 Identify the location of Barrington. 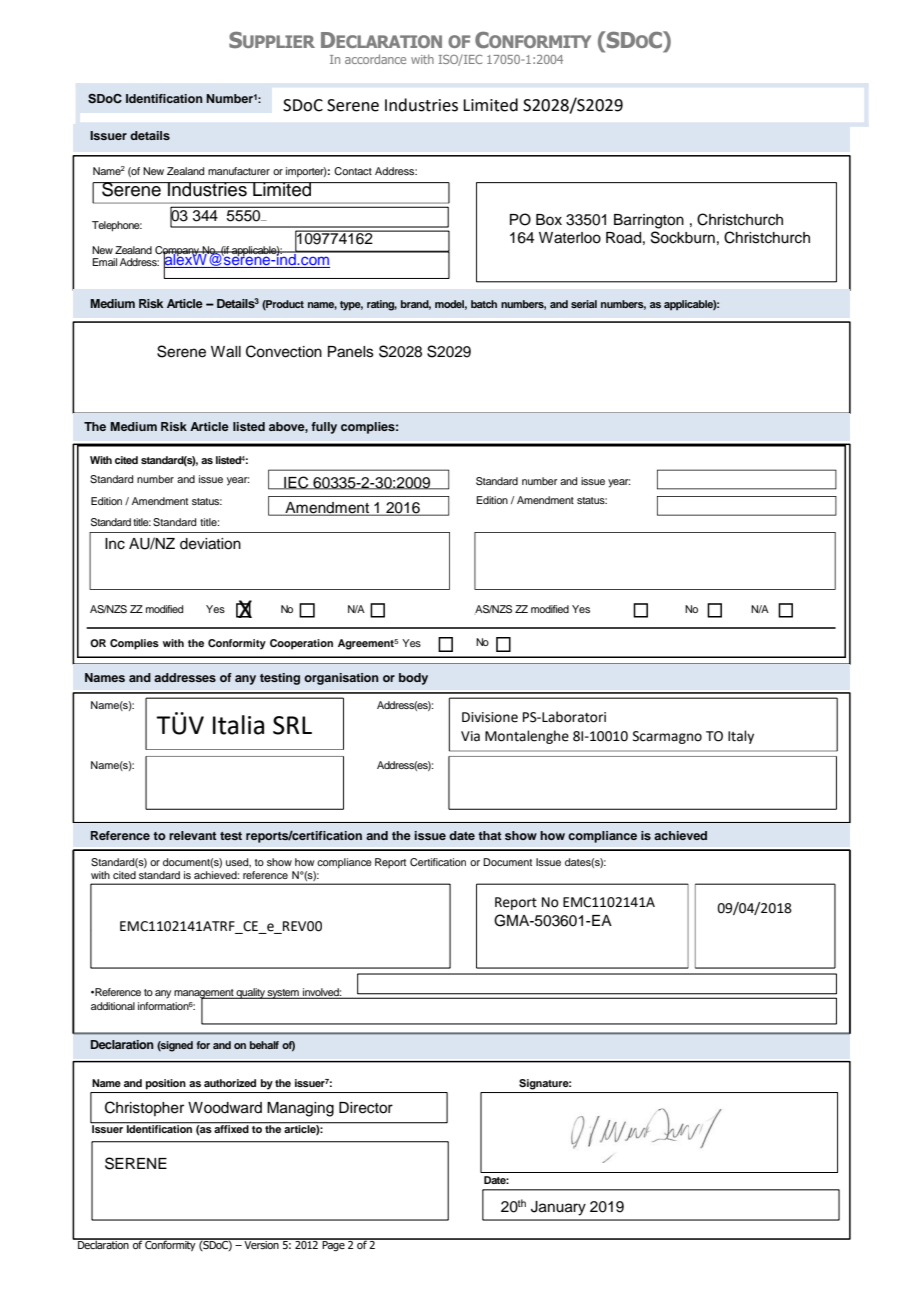
(649, 221).
